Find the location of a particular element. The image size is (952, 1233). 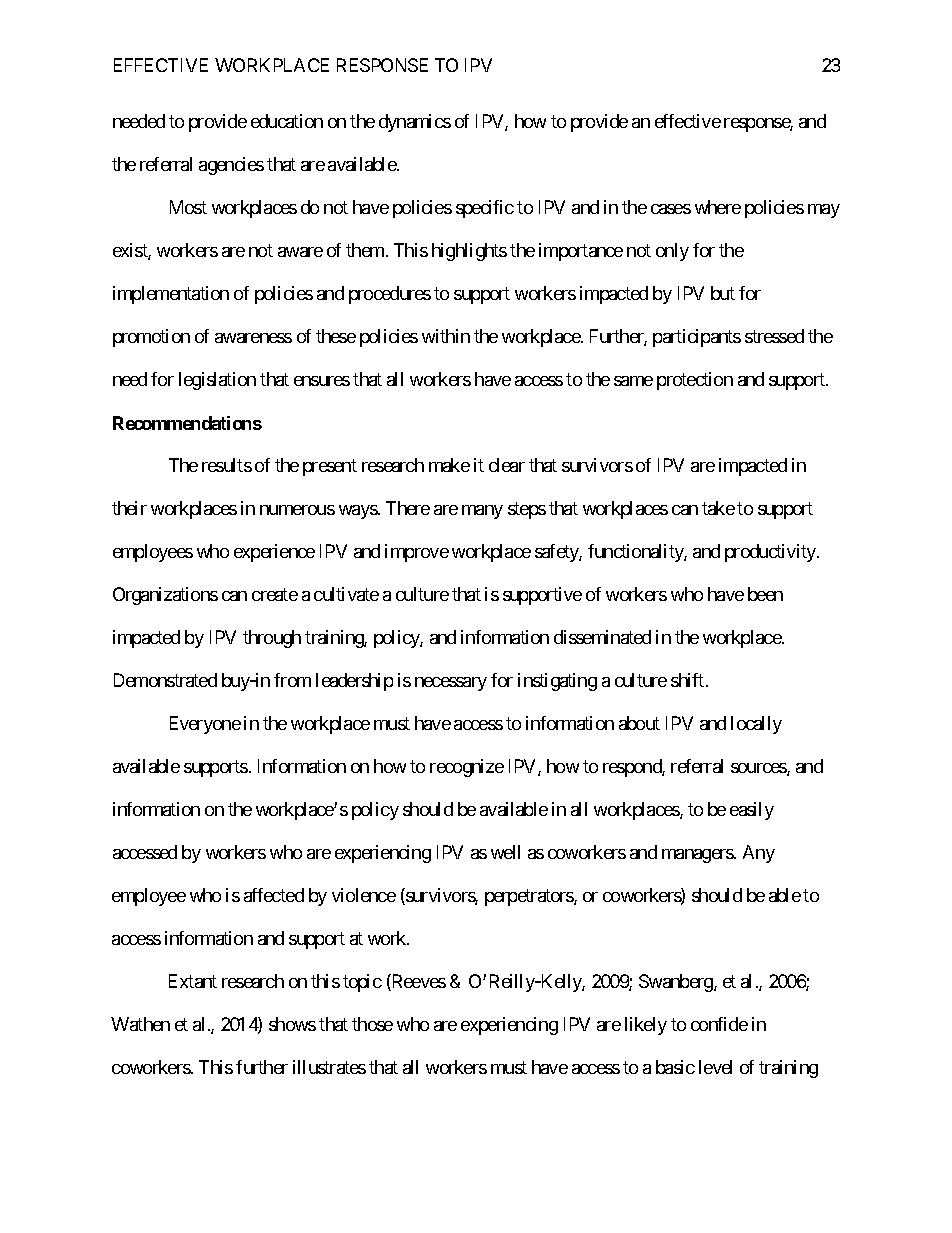

improve is located at coordinates (417, 553).
